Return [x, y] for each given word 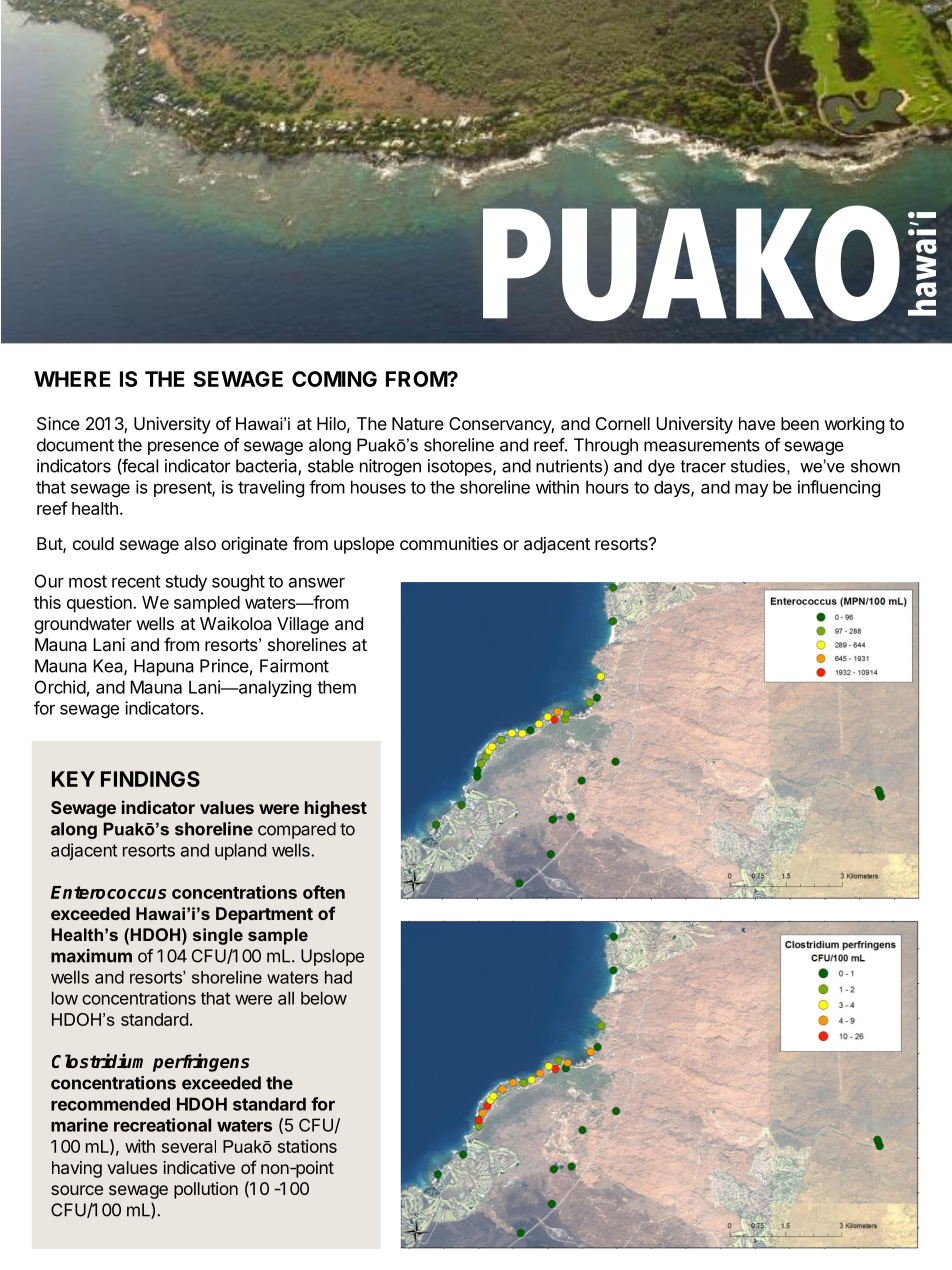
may [751, 490]
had [338, 977]
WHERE [72, 379]
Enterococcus [108, 892]
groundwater [83, 625]
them [336, 687]
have [757, 423]
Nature [418, 423]
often [324, 892]
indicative [199, 1167]
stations [307, 1146]
